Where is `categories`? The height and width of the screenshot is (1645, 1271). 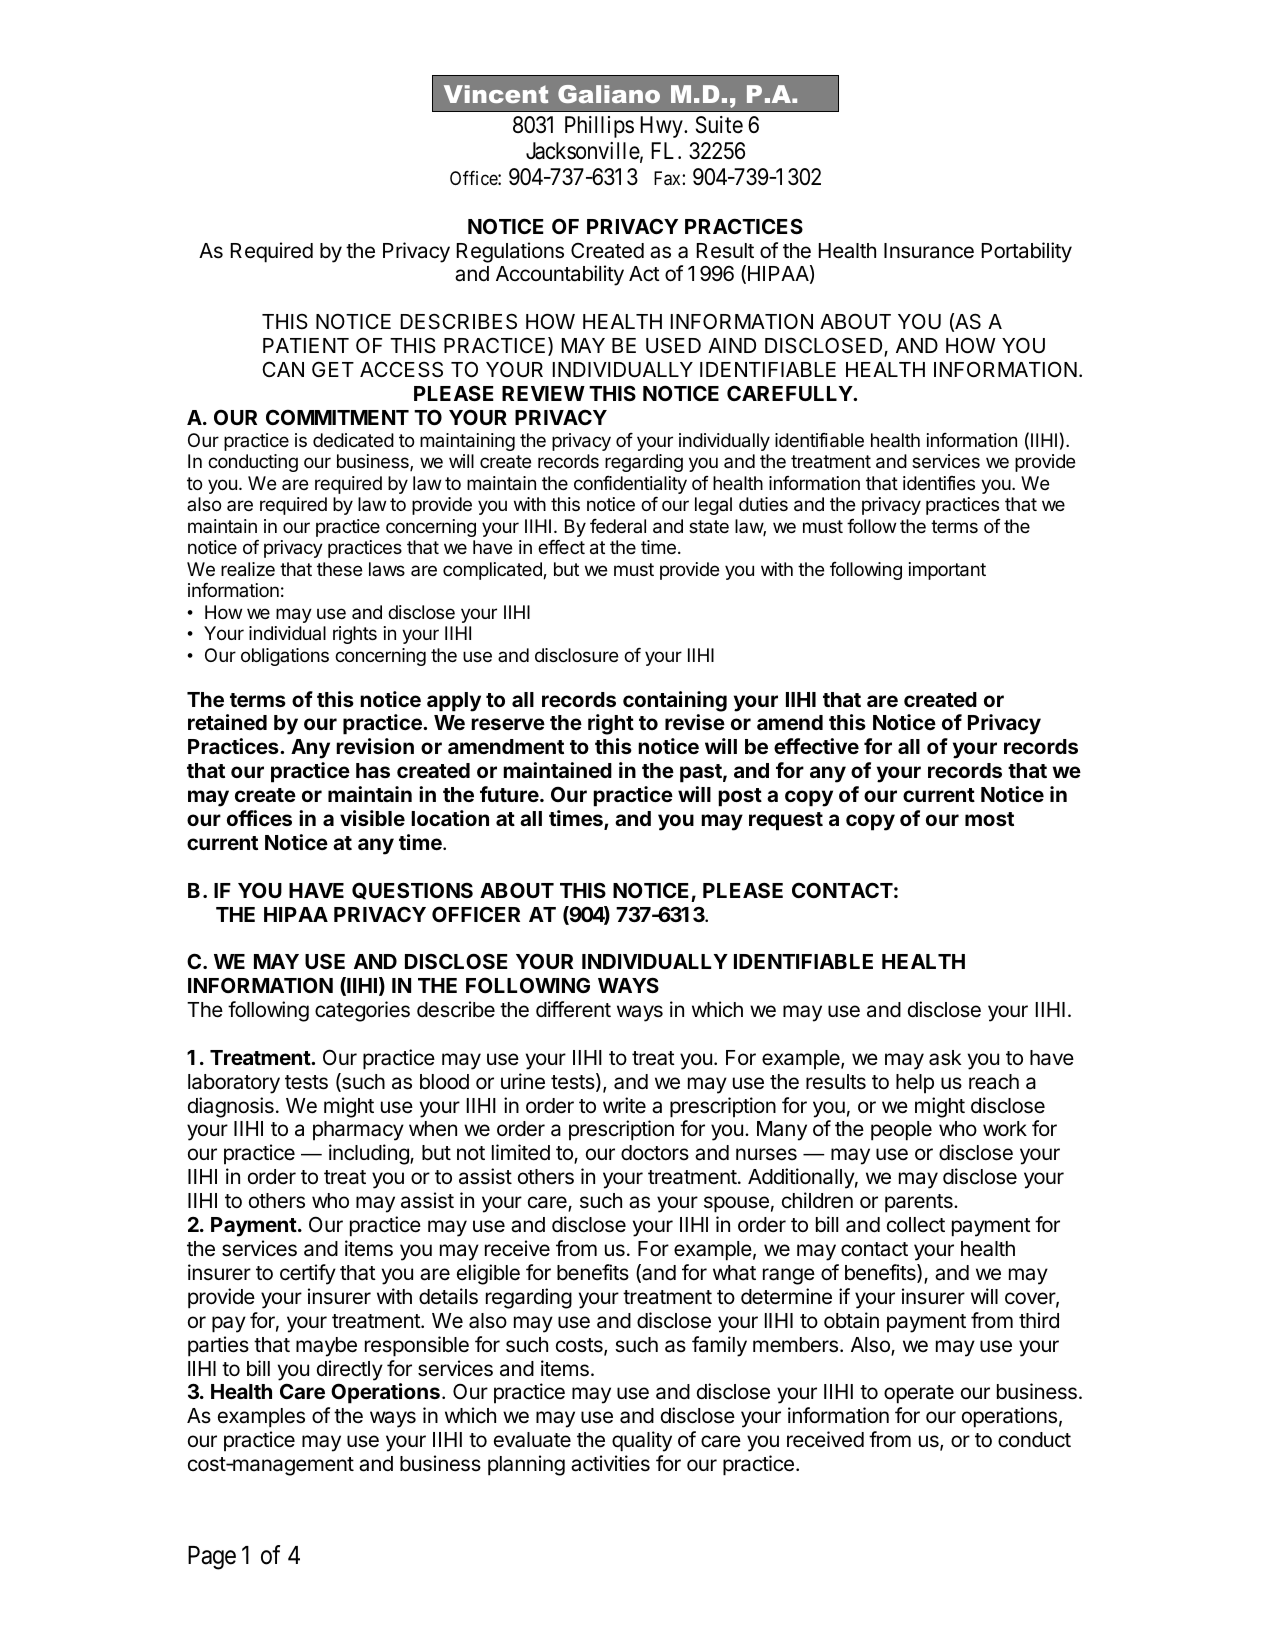 categories is located at coordinates (362, 1011).
